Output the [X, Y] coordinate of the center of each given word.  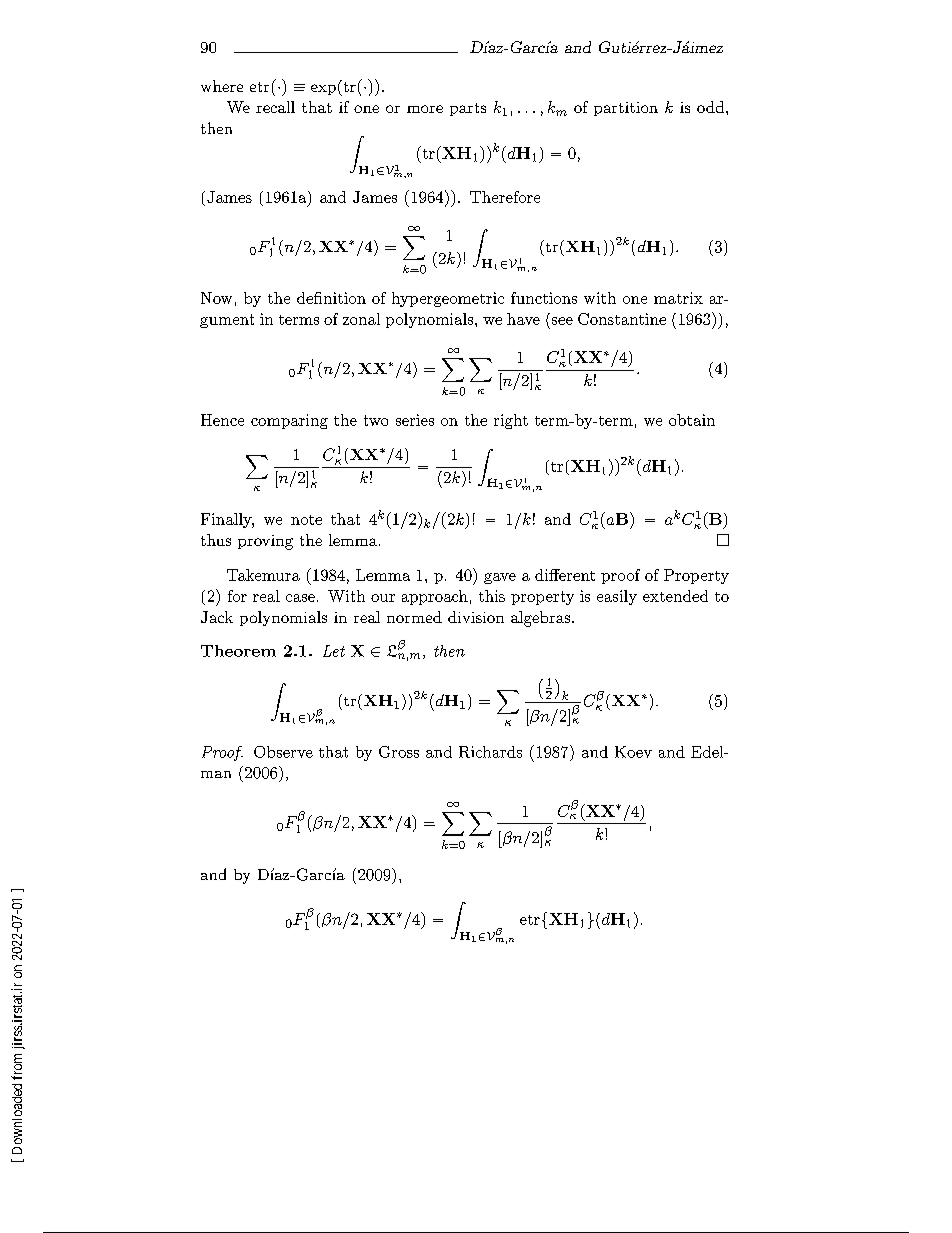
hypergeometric [448, 299]
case [300, 598]
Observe [283, 752]
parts [468, 109]
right [511, 421]
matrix [678, 298]
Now [216, 298]
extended [675, 596]
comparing [289, 421]
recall [275, 107]
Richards [490, 752]
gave [500, 578]
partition [626, 109]
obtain [692, 420]
